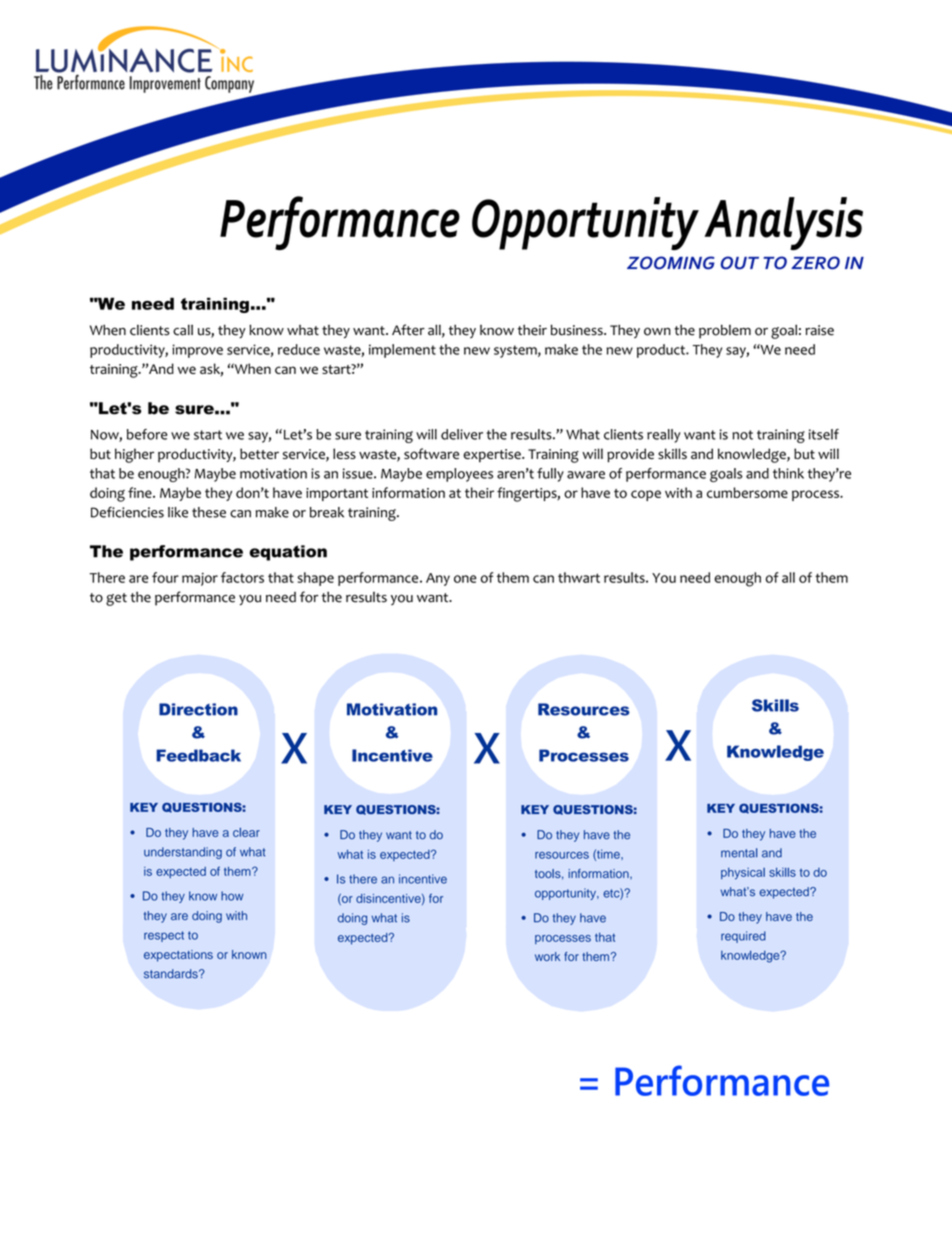  I want to click on one, so click(465, 579).
